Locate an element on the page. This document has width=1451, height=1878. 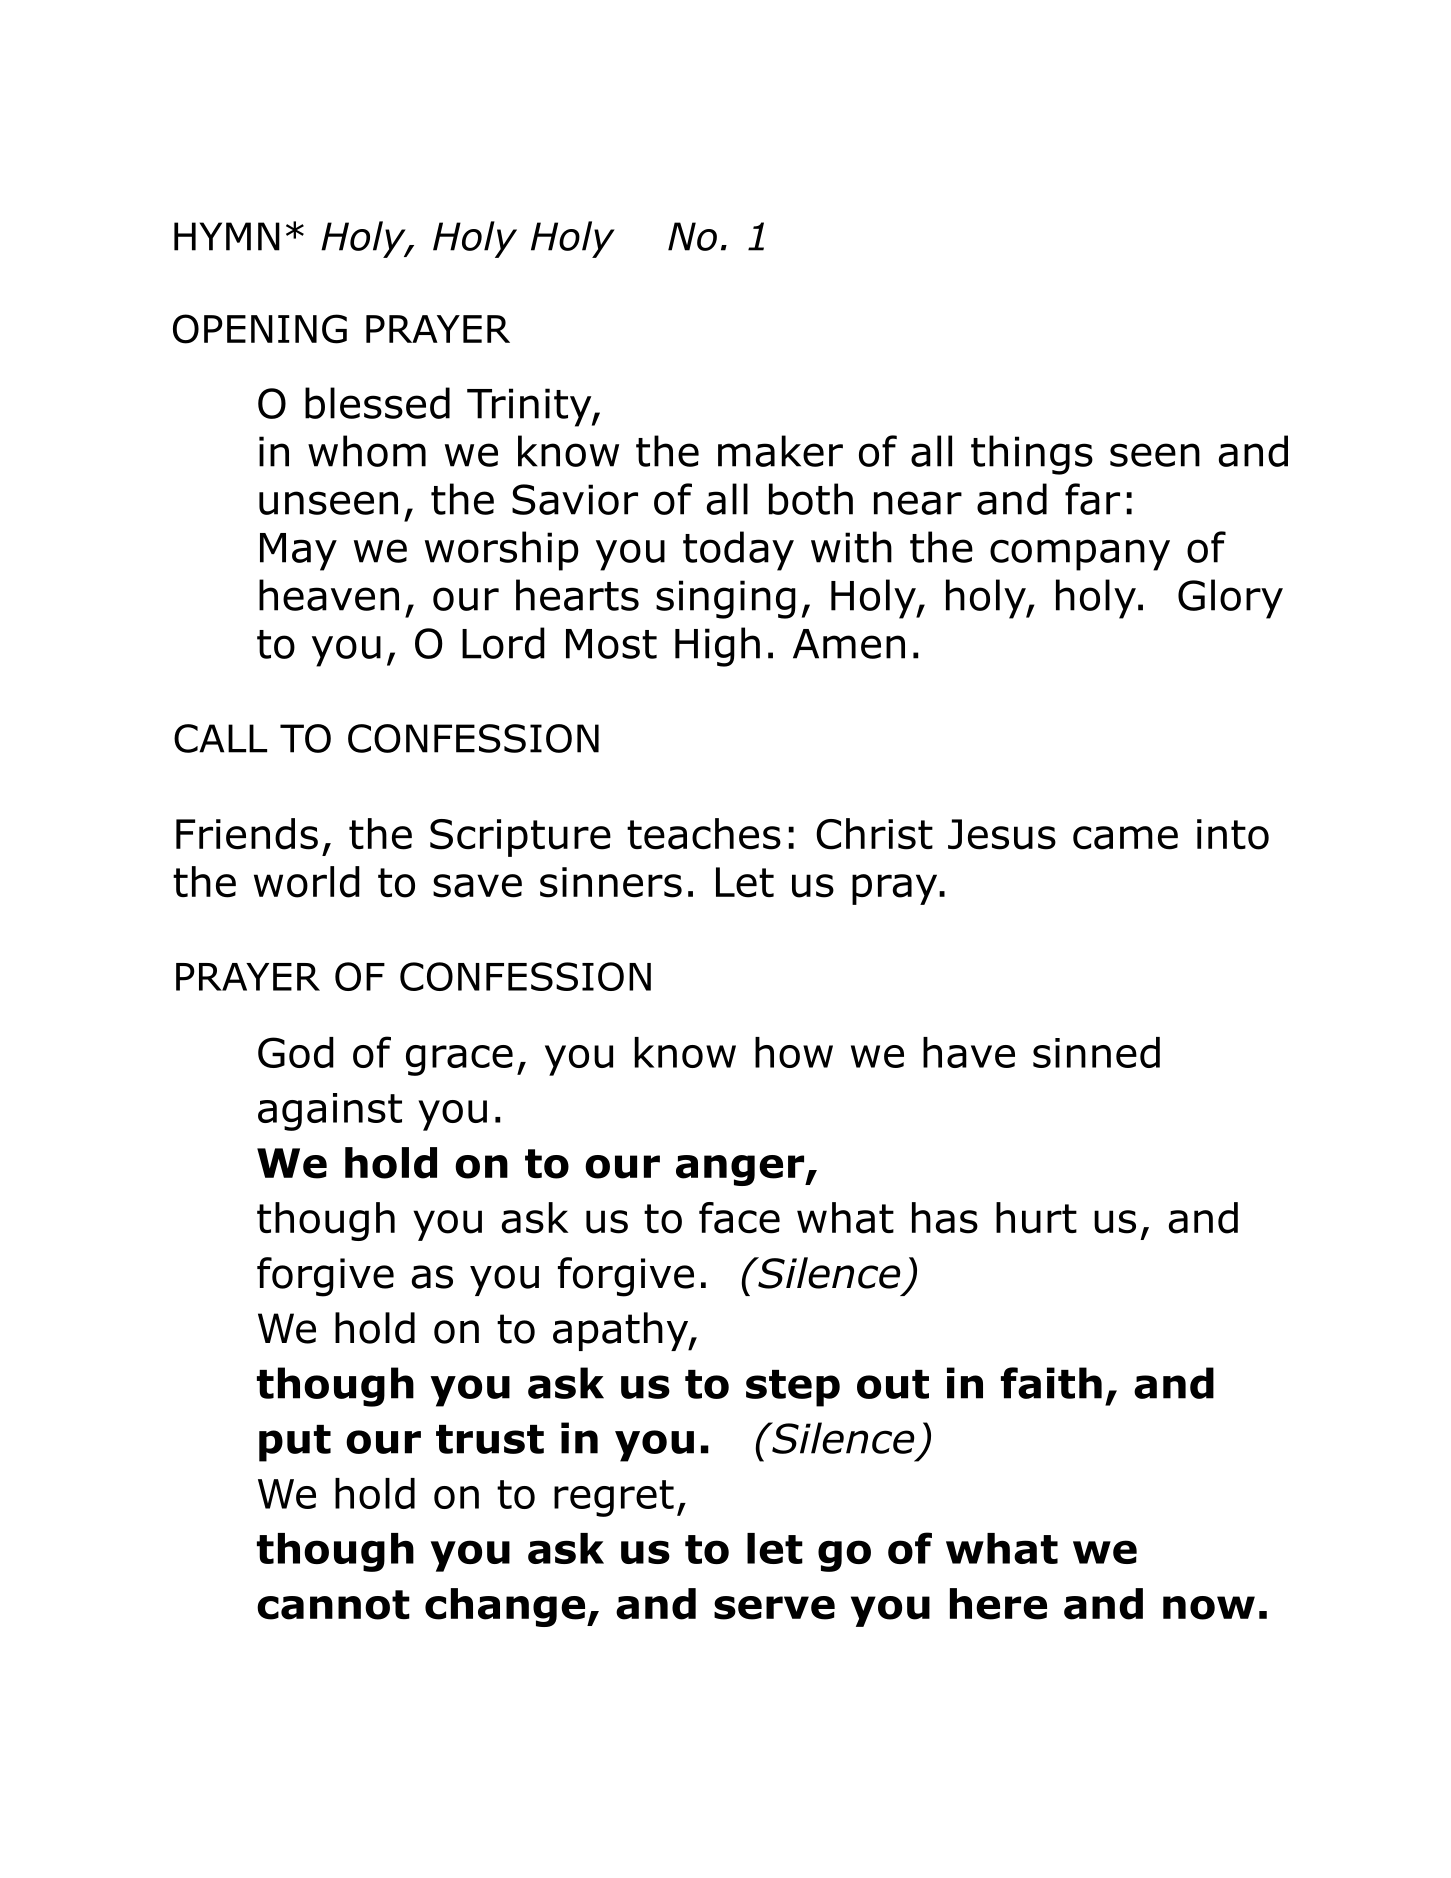
against is located at coordinates (330, 1112).
